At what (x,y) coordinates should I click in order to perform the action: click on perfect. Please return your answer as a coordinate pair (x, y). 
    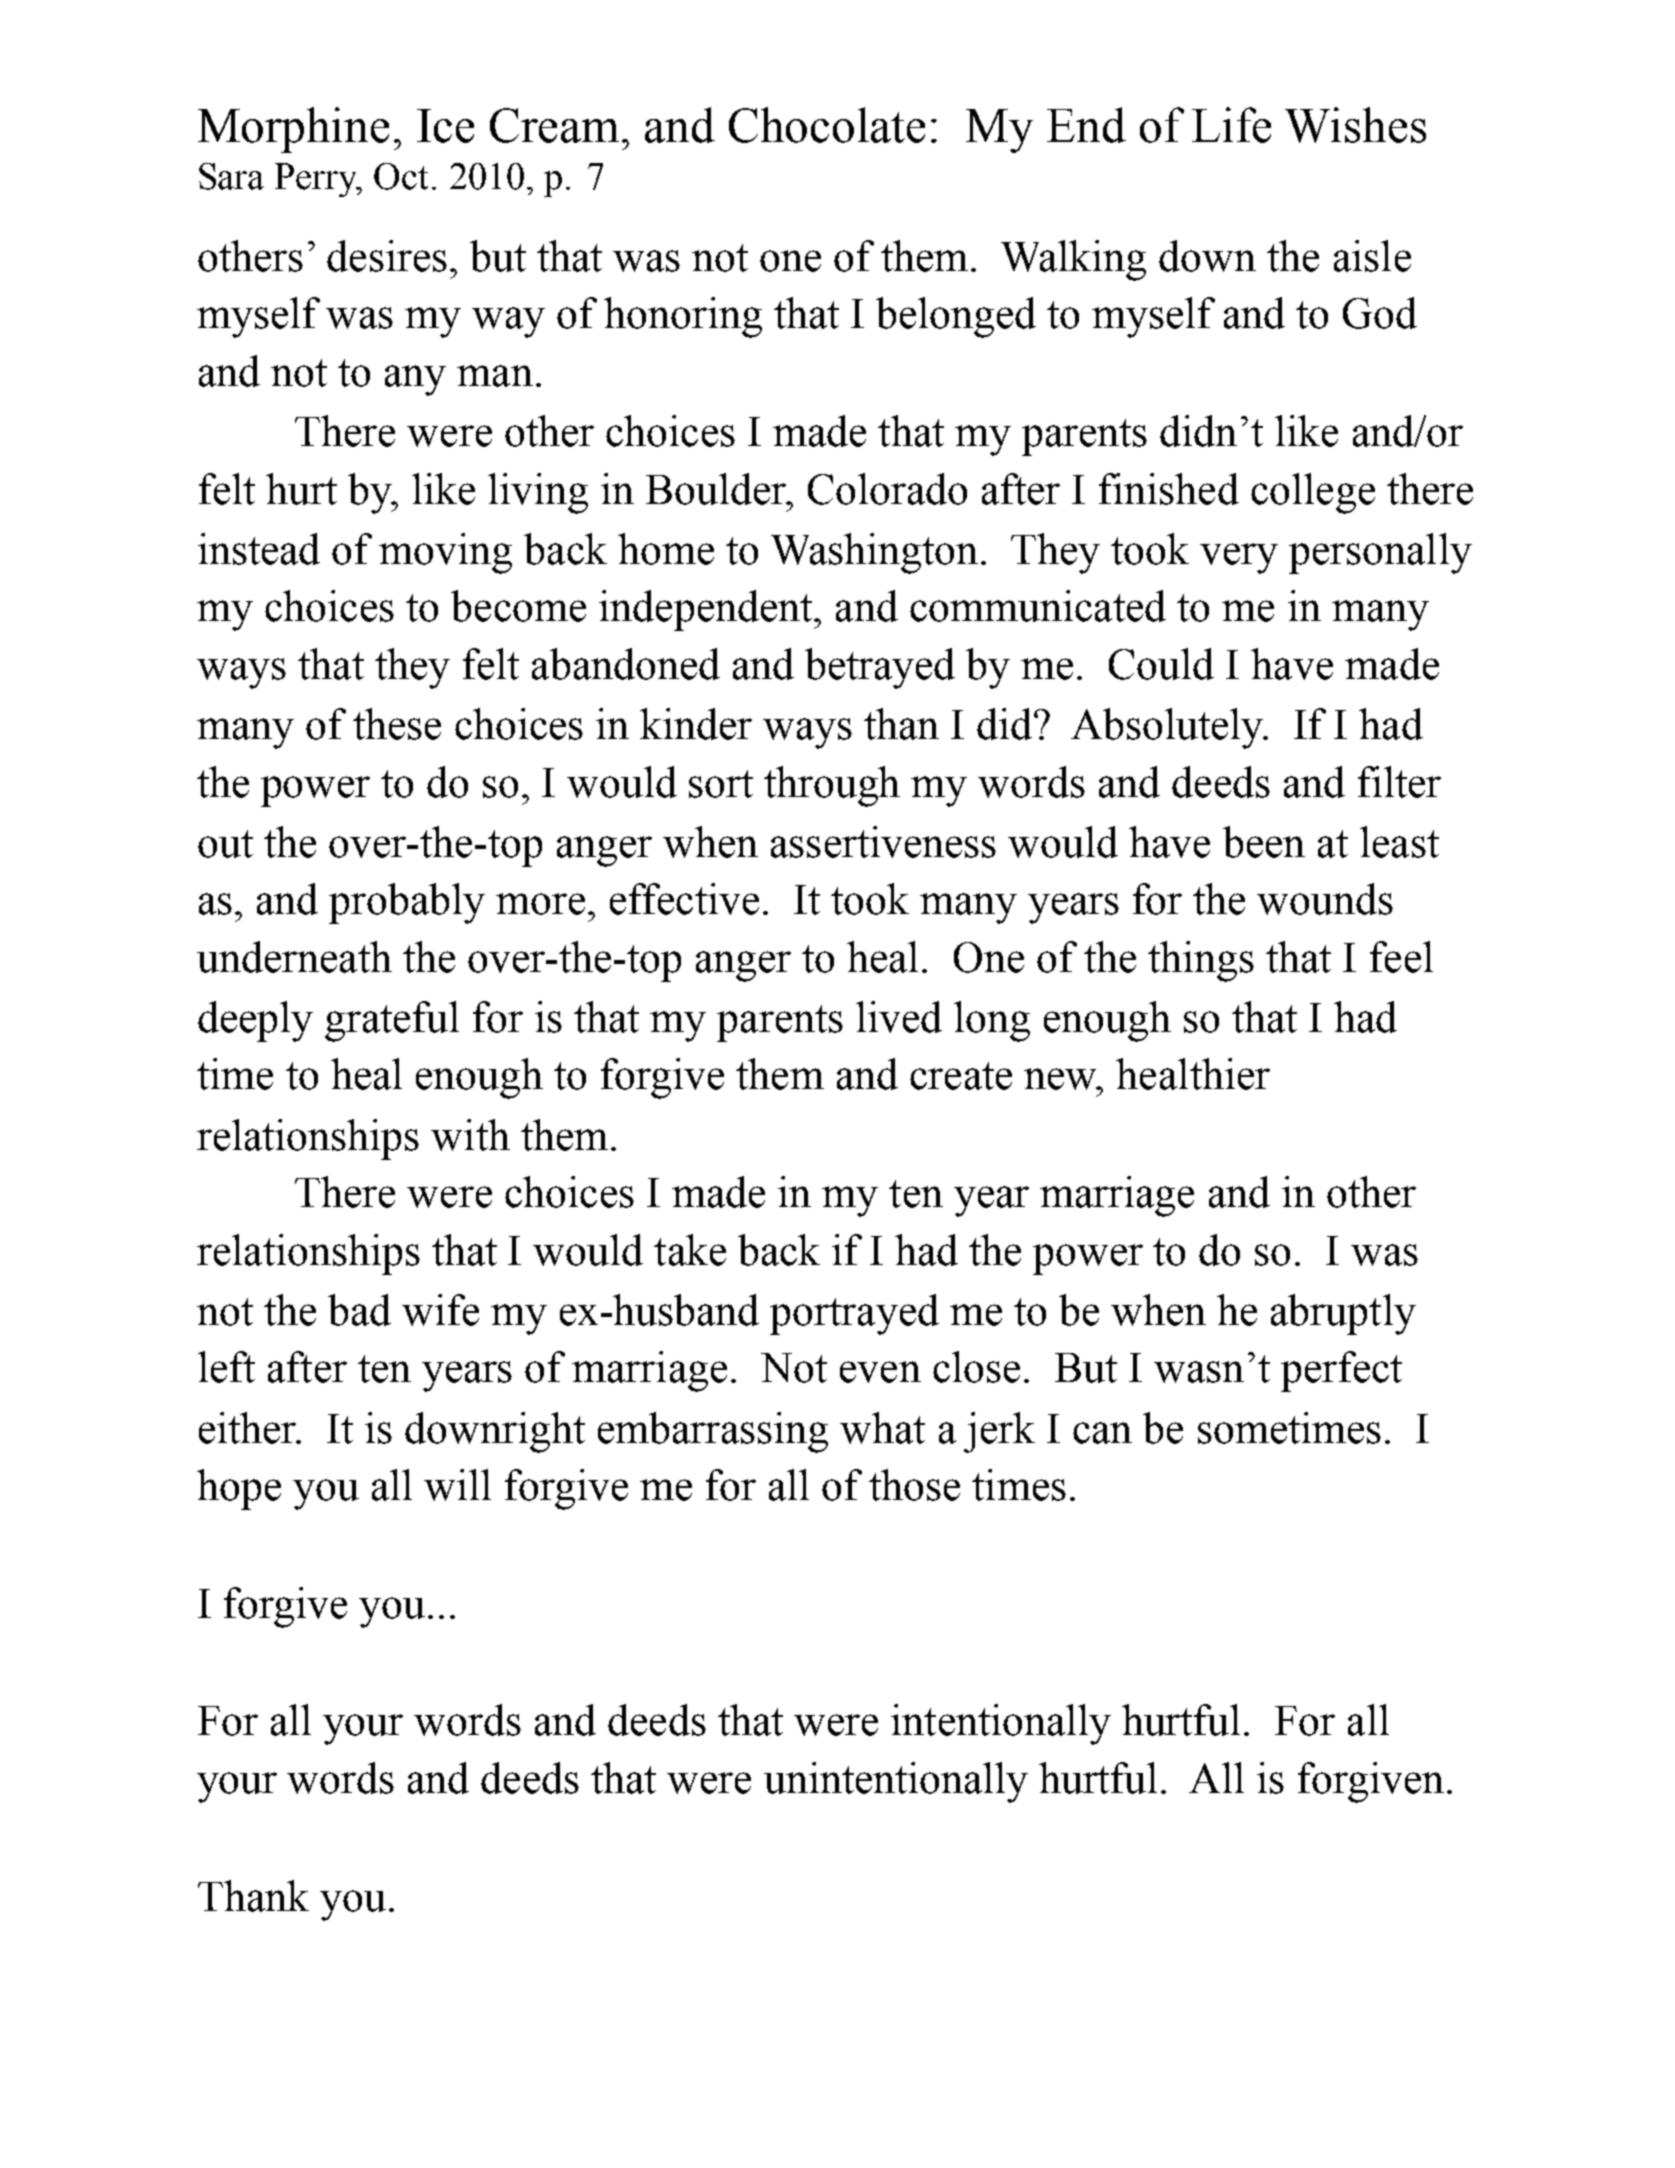
    Looking at the image, I should click on (1341, 1371).
